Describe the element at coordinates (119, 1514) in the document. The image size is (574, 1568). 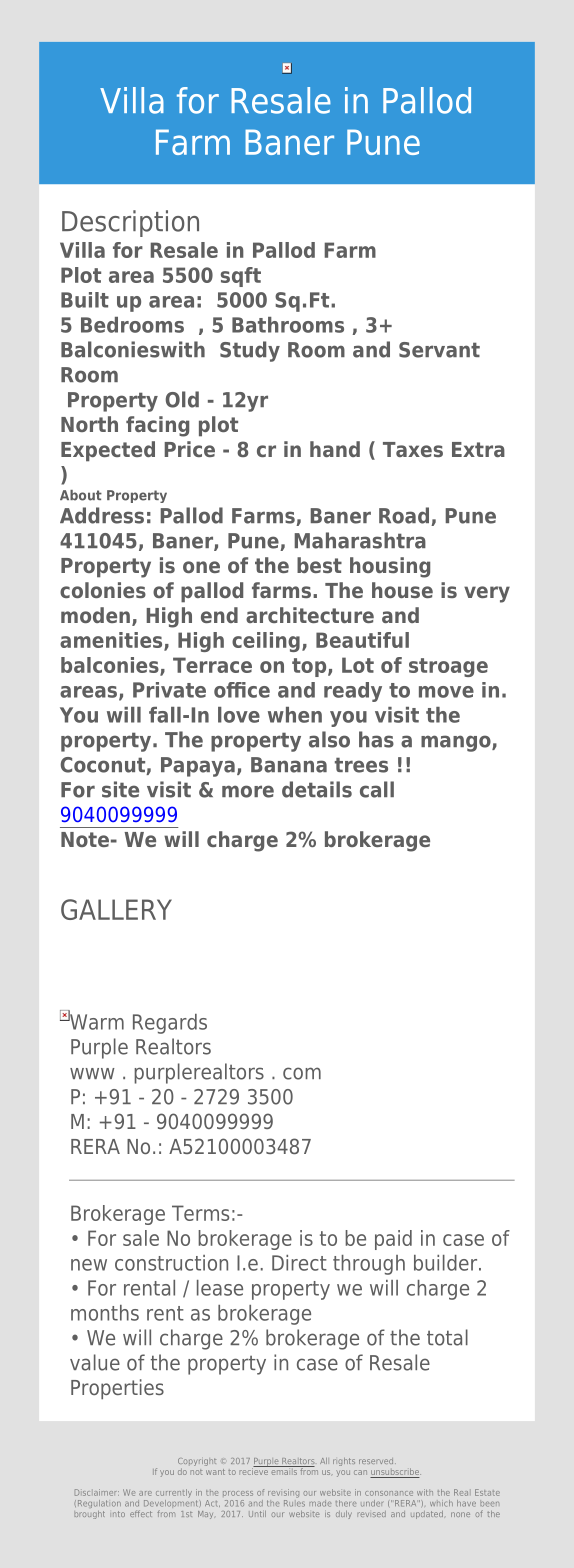
I see `into` at that location.
